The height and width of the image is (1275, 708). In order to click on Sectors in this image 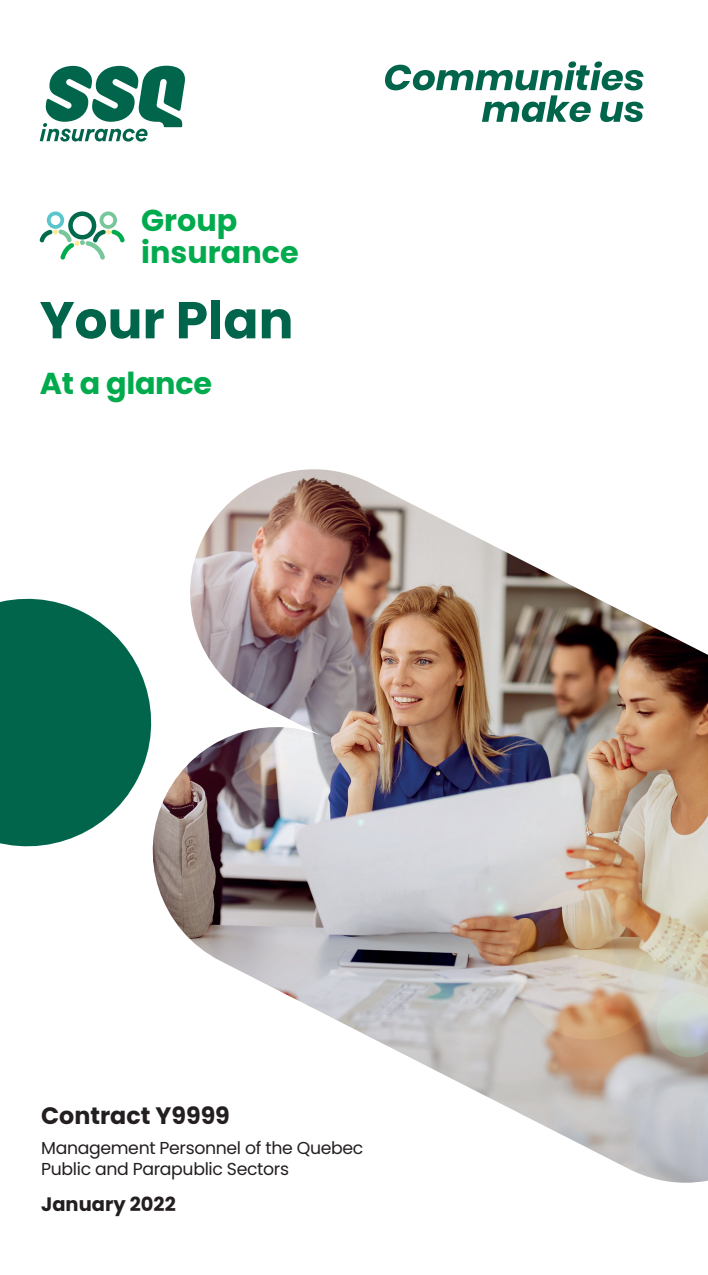, I will do `click(258, 1169)`.
